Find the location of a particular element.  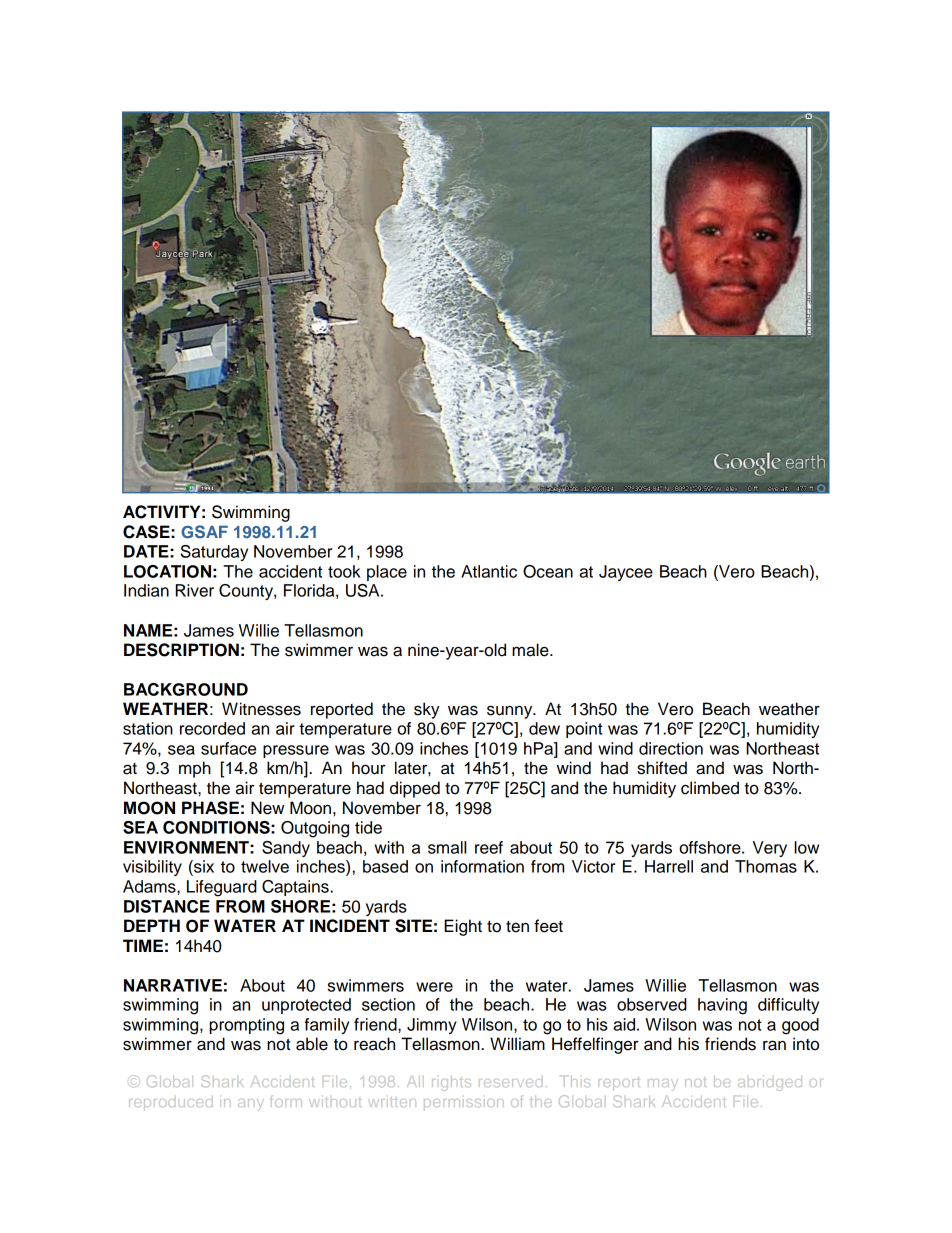

having is located at coordinates (722, 1006).
